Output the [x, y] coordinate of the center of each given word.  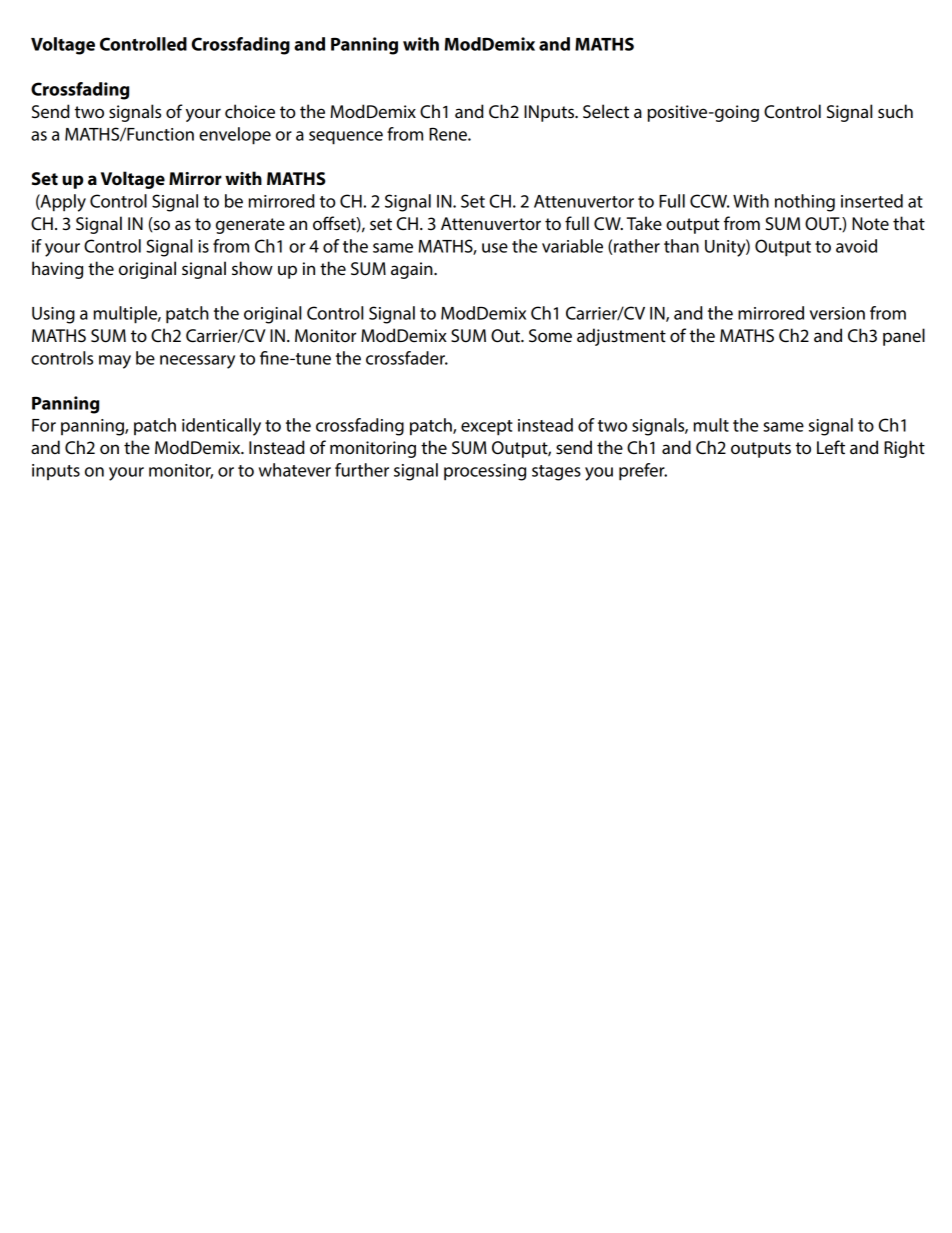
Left [831, 447]
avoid [856, 246]
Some [550, 336]
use [495, 248]
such [895, 111]
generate [250, 226]
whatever [295, 470]
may [115, 362]
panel [904, 337]
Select [606, 111]
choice [250, 111]
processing [485, 472]
